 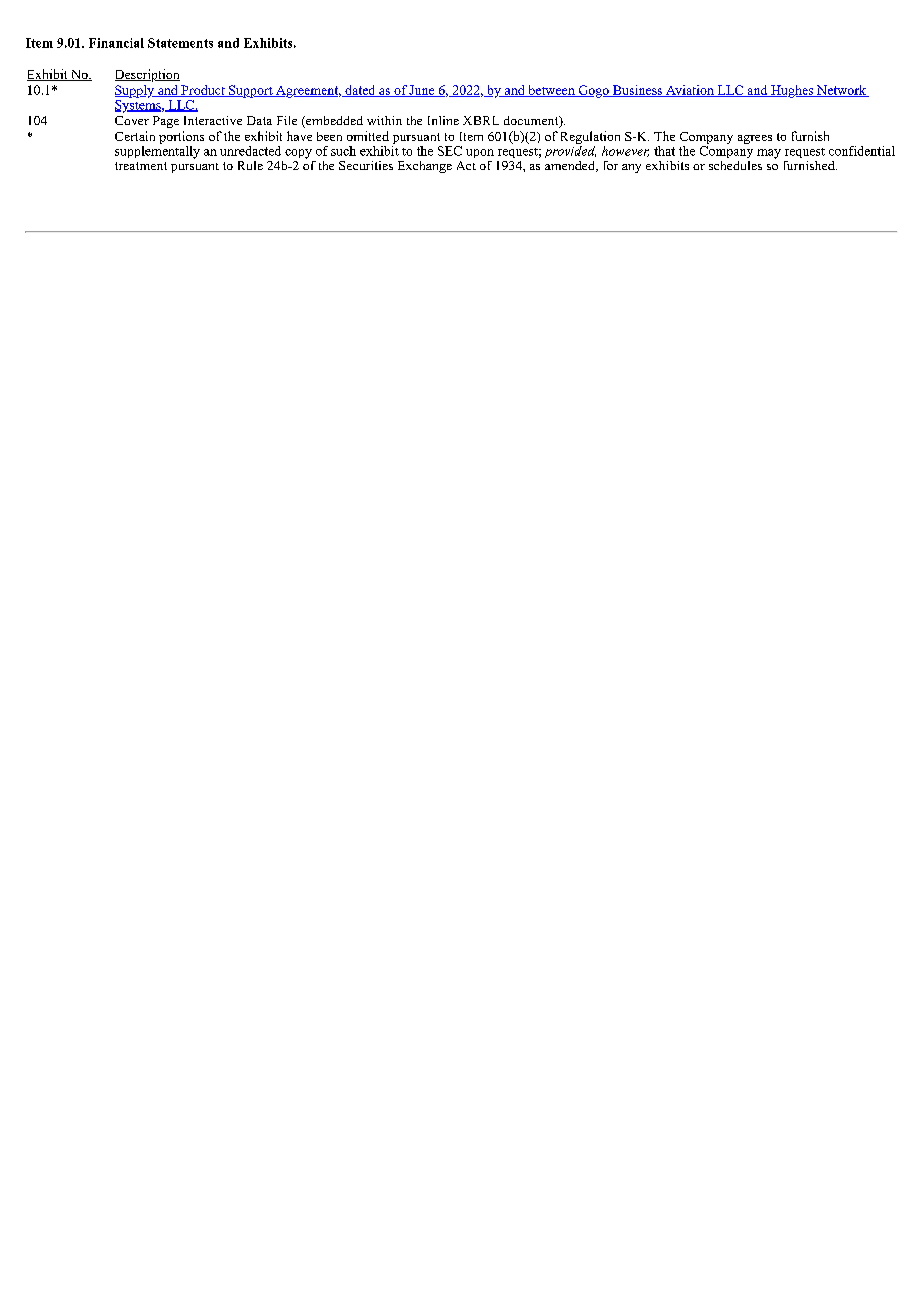 I want to click on agrees, so click(x=755, y=139).
